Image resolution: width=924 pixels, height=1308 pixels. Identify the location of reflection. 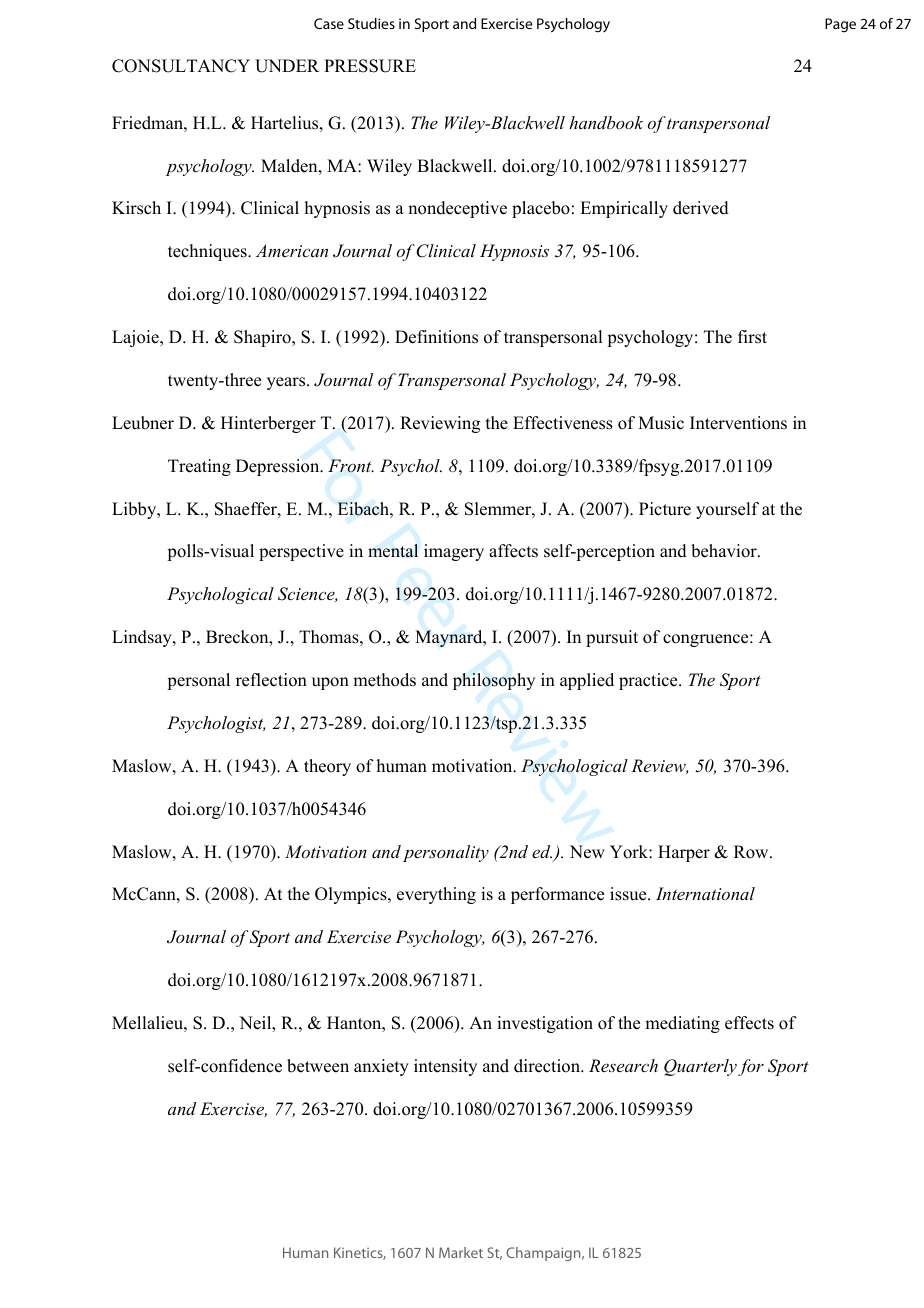
(271, 680).
